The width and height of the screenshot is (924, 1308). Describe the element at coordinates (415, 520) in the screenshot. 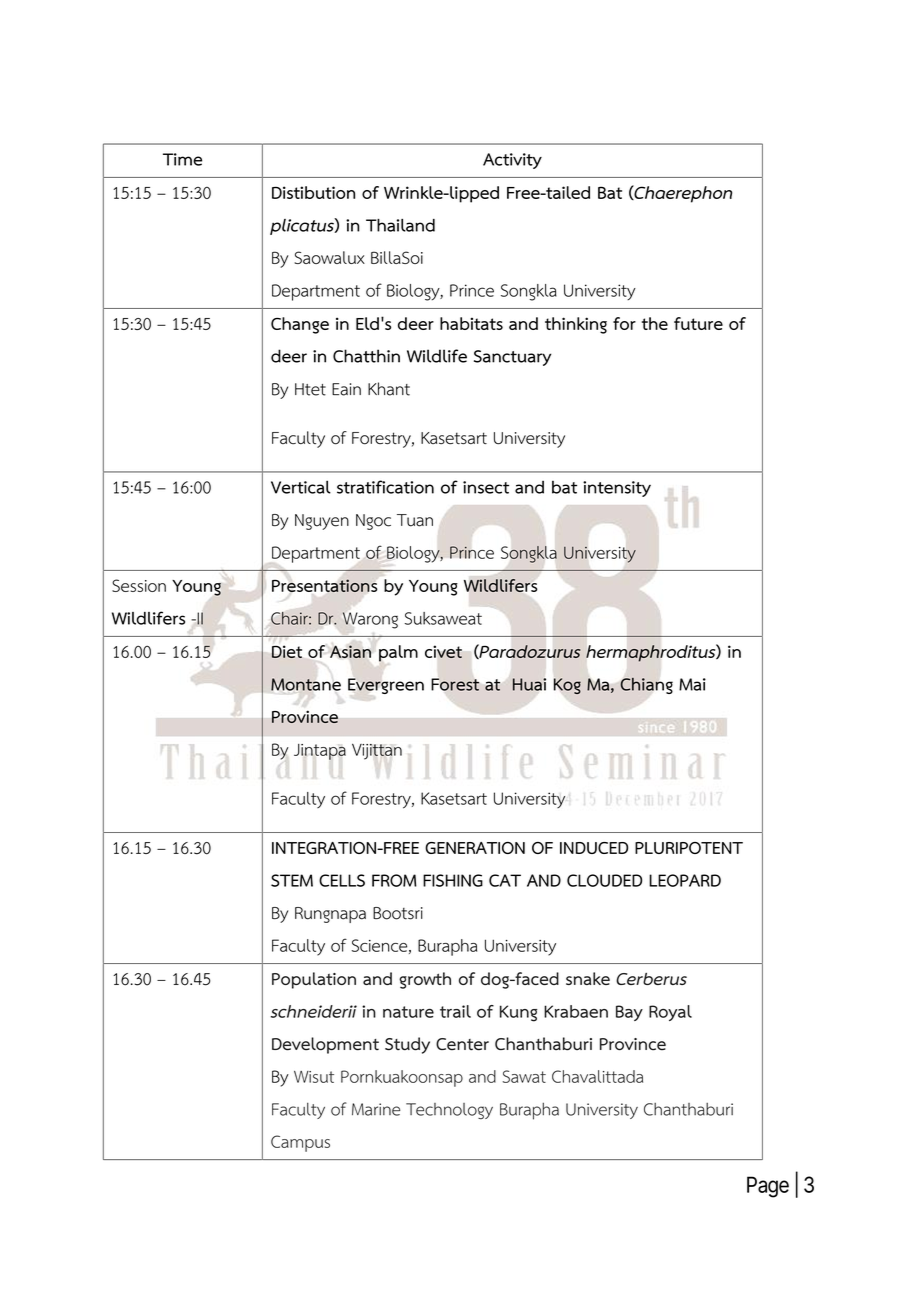

I see `Tuan` at that location.
